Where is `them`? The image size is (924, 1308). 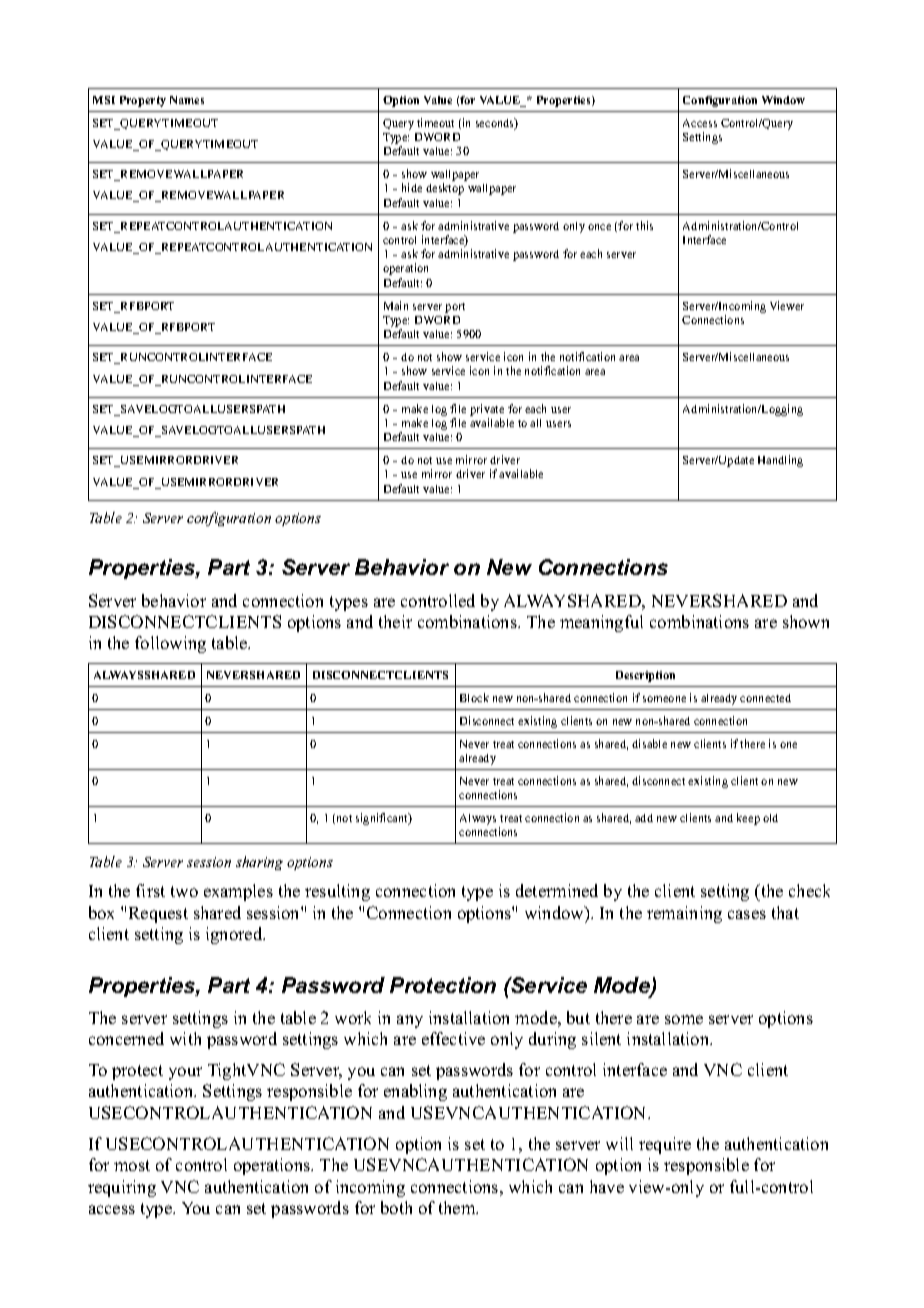
them is located at coordinates (458, 1207).
